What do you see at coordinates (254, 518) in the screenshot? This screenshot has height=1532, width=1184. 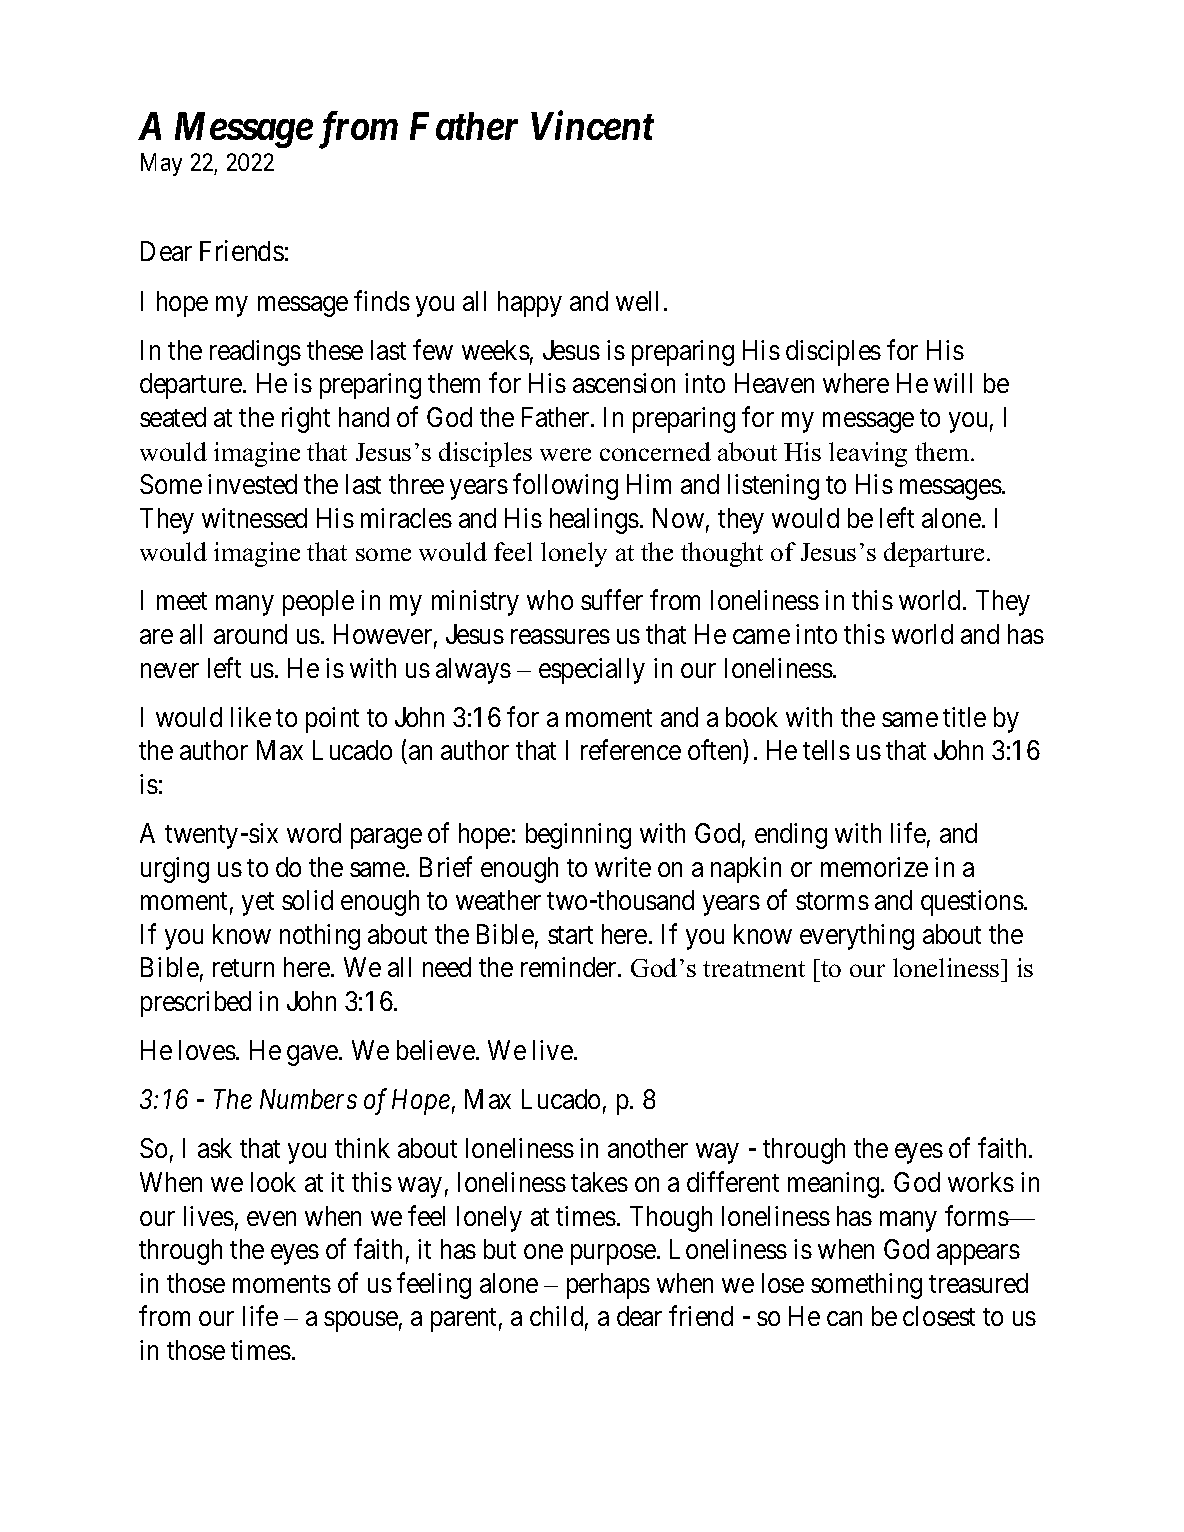 I see `witnessed` at bounding box center [254, 518].
